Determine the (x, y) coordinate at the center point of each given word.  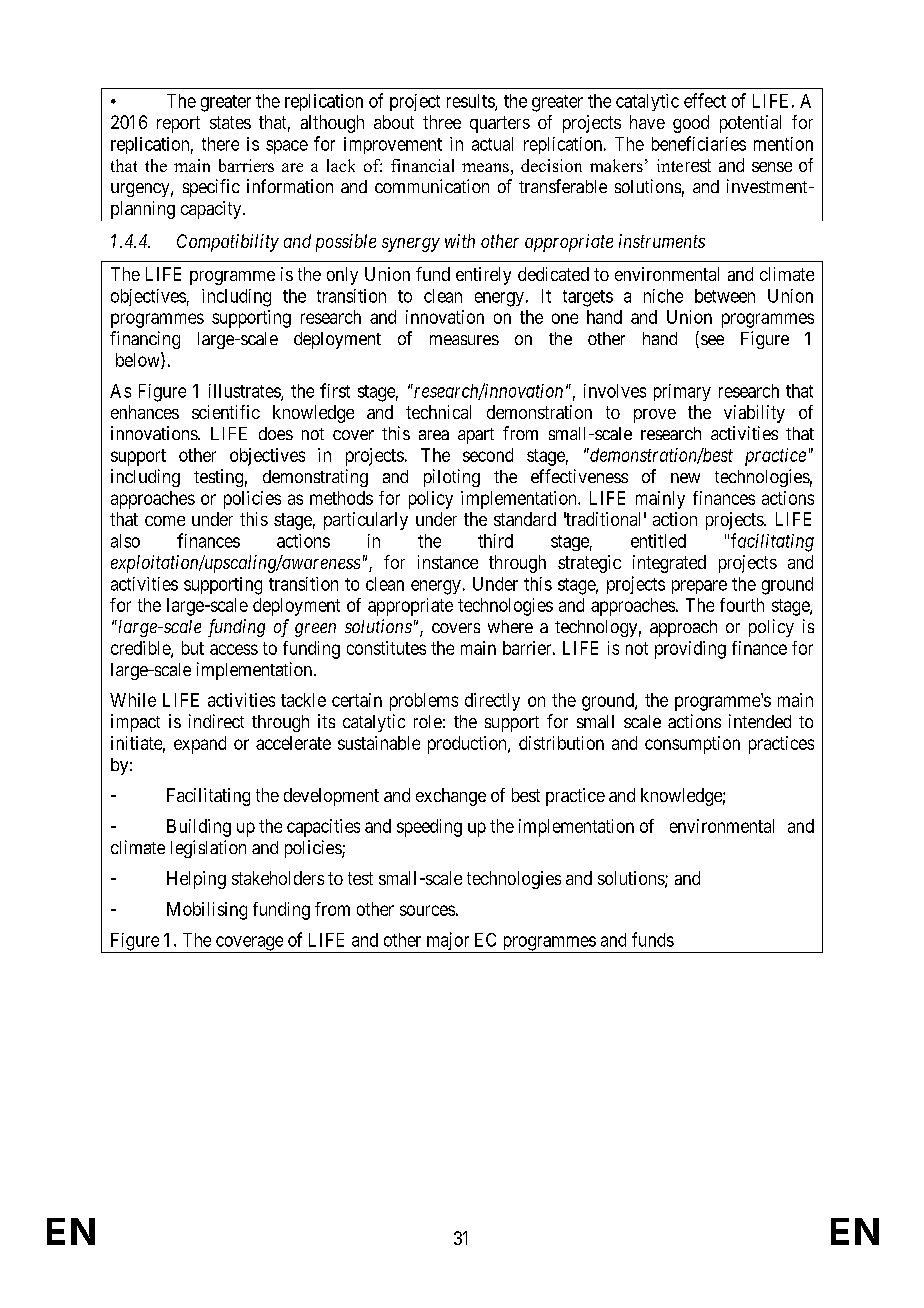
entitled (658, 541)
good (691, 124)
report (178, 124)
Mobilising (207, 911)
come (165, 521)
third (495, 541)
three (442, 122)
